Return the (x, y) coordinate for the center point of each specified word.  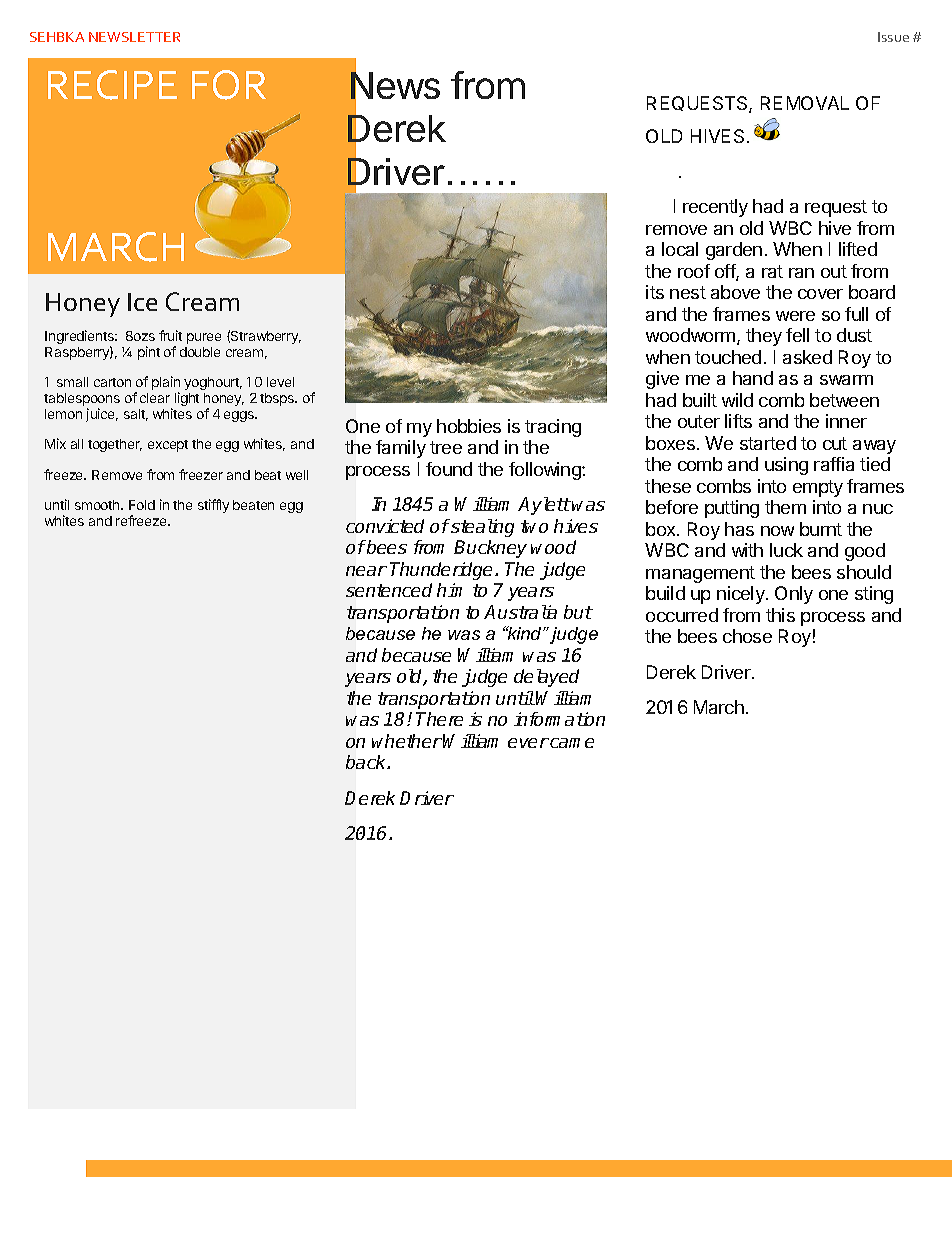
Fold (142, 505)
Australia (520, 612)
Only (794, 595)
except (168, 446)
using (786, 466)
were (795, 316)
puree (204, 338)
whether (407, 741)
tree (446, 447)
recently (715, 208)
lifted (858, 249)
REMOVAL (805, 103)
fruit (170, 335)
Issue (893, 37)
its (655, 292)
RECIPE (112, 85)
